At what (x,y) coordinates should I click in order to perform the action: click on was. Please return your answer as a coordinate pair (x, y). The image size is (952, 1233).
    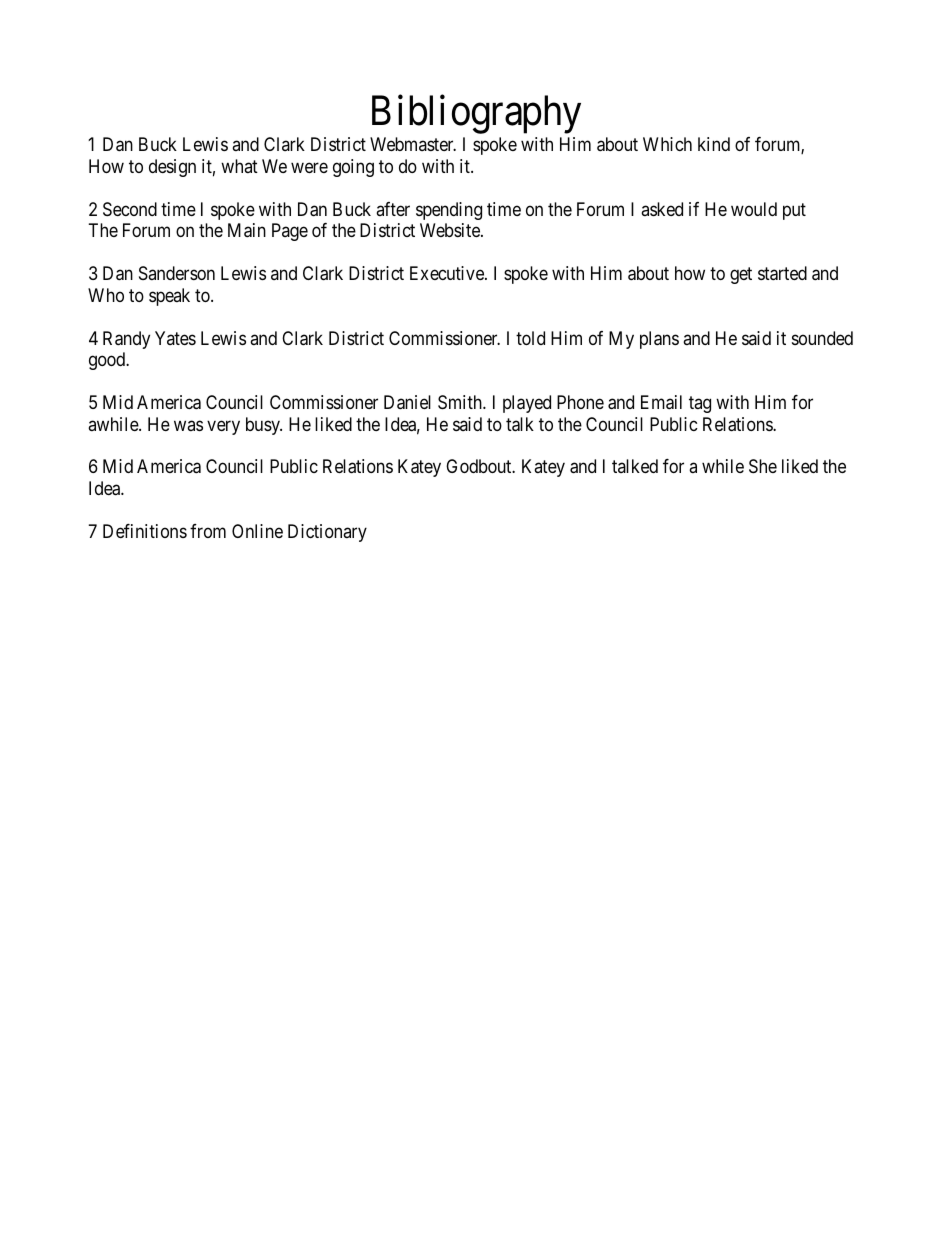
    Looking at the image, I should click on (188, 425).
